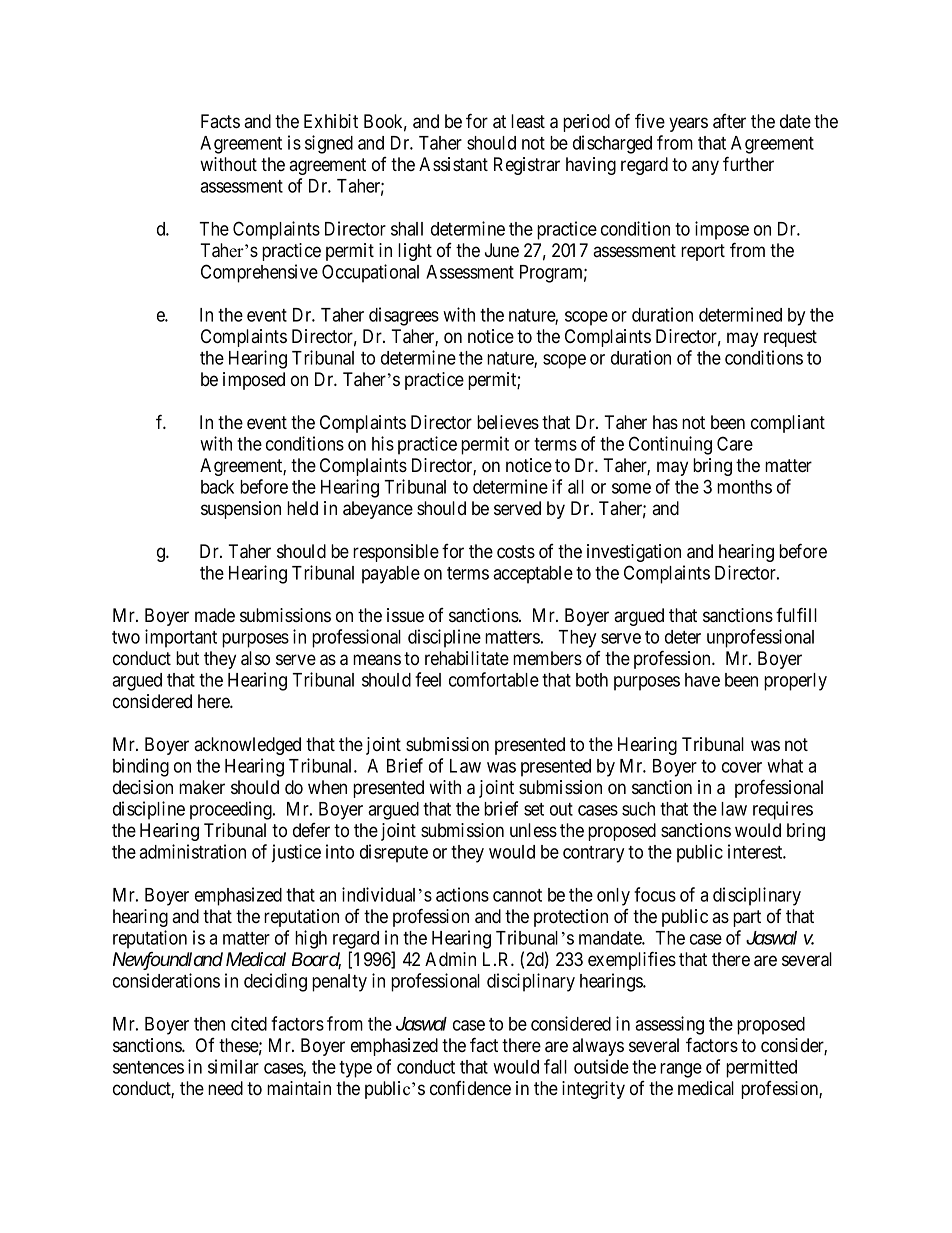  I want to click on back, so click(217, 487).
